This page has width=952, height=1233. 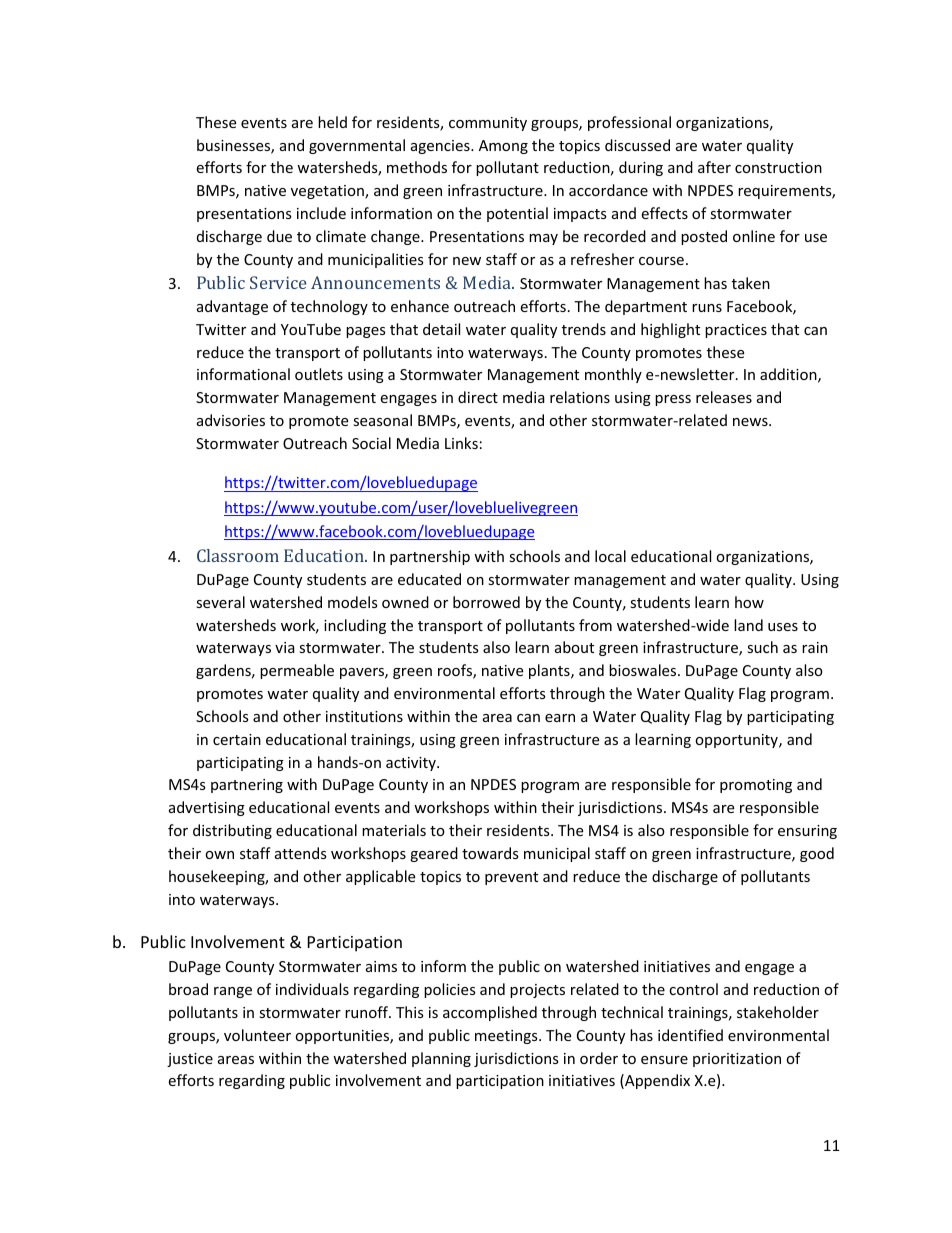 I want to click on activity, so click(x=412, y=764).
